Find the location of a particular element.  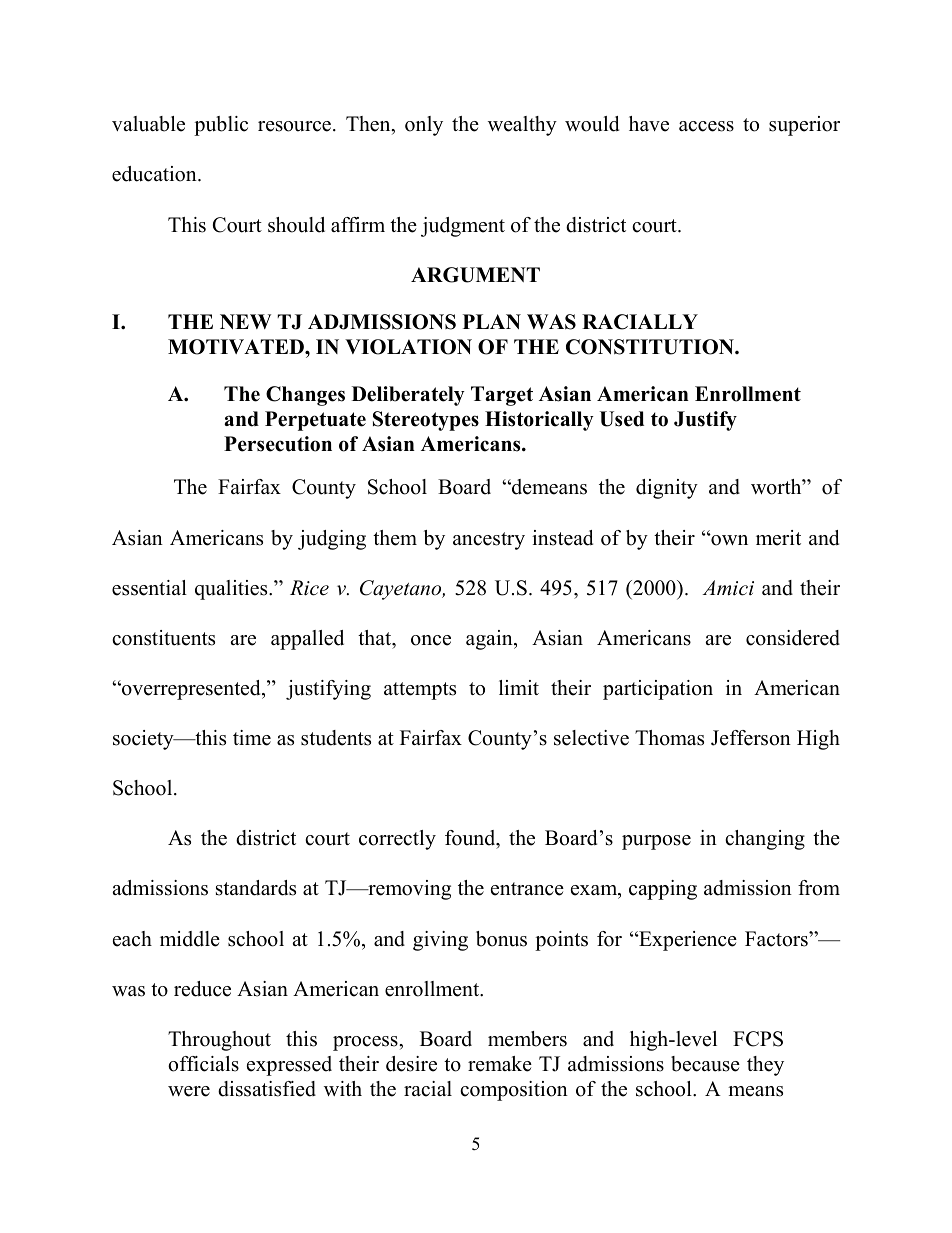

they is located at coordinates (765, 1066).
